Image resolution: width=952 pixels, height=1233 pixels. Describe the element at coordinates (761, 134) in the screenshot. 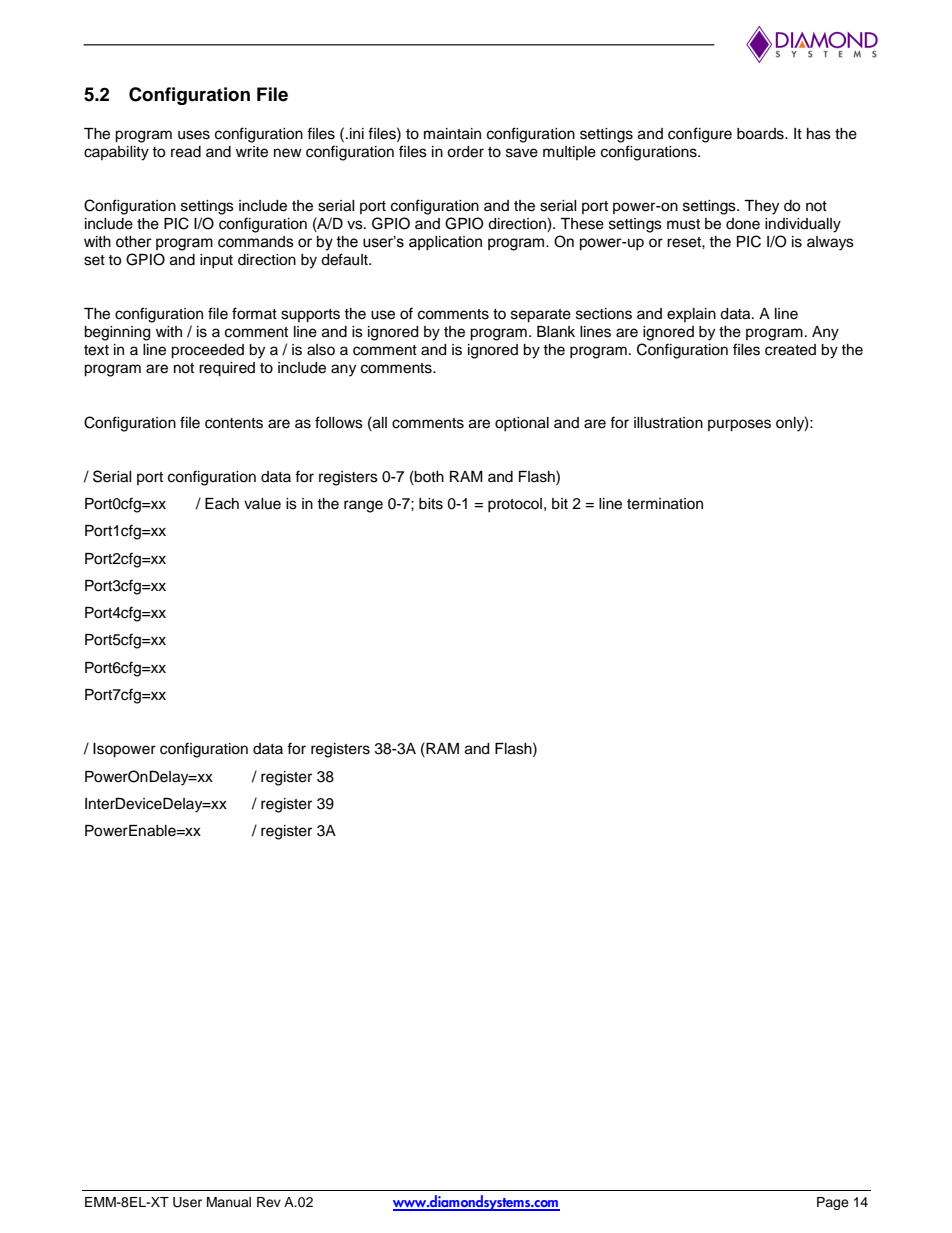

I see `boards` at that location.
